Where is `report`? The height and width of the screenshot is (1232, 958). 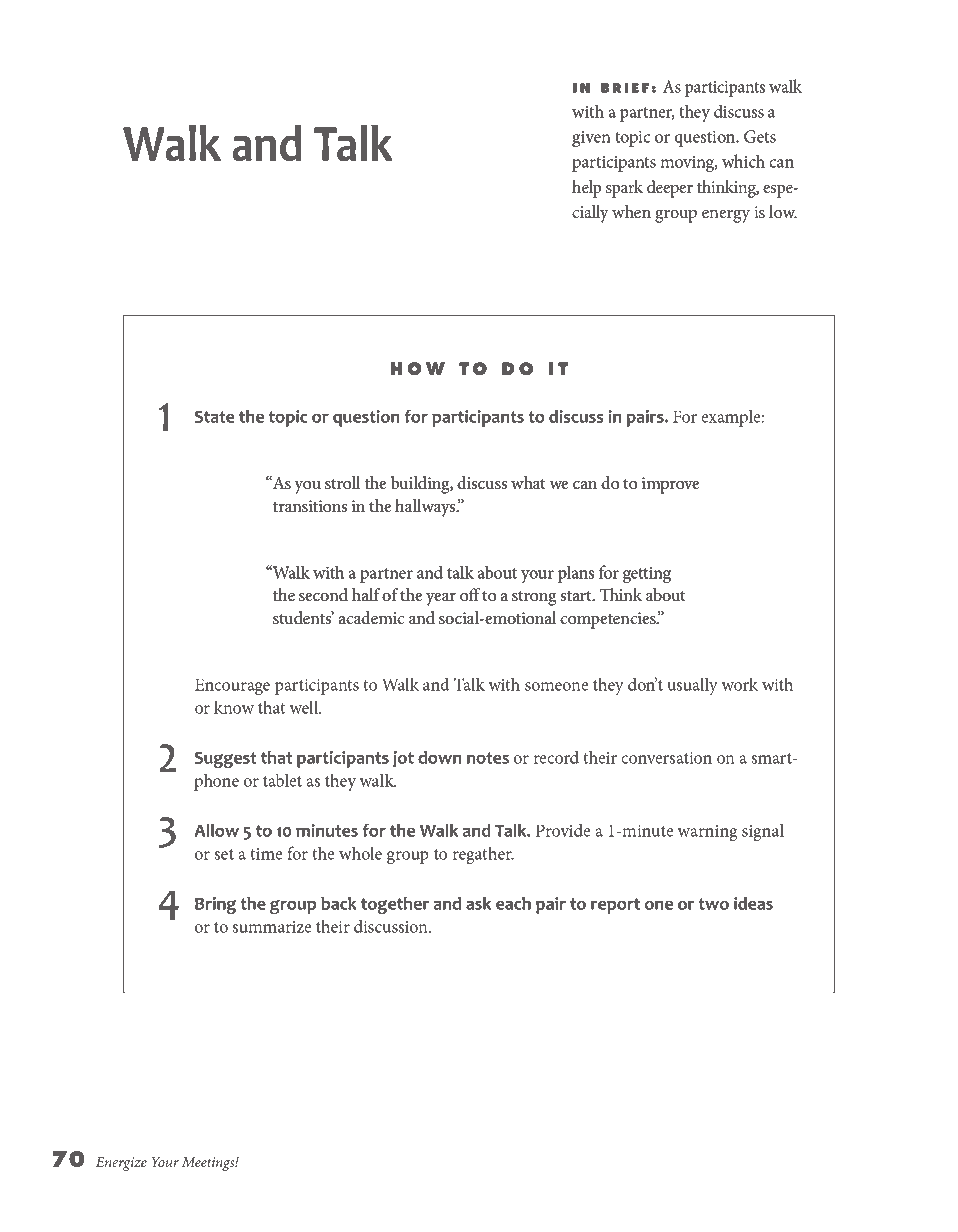
report is located at coordinates (615, 906).
